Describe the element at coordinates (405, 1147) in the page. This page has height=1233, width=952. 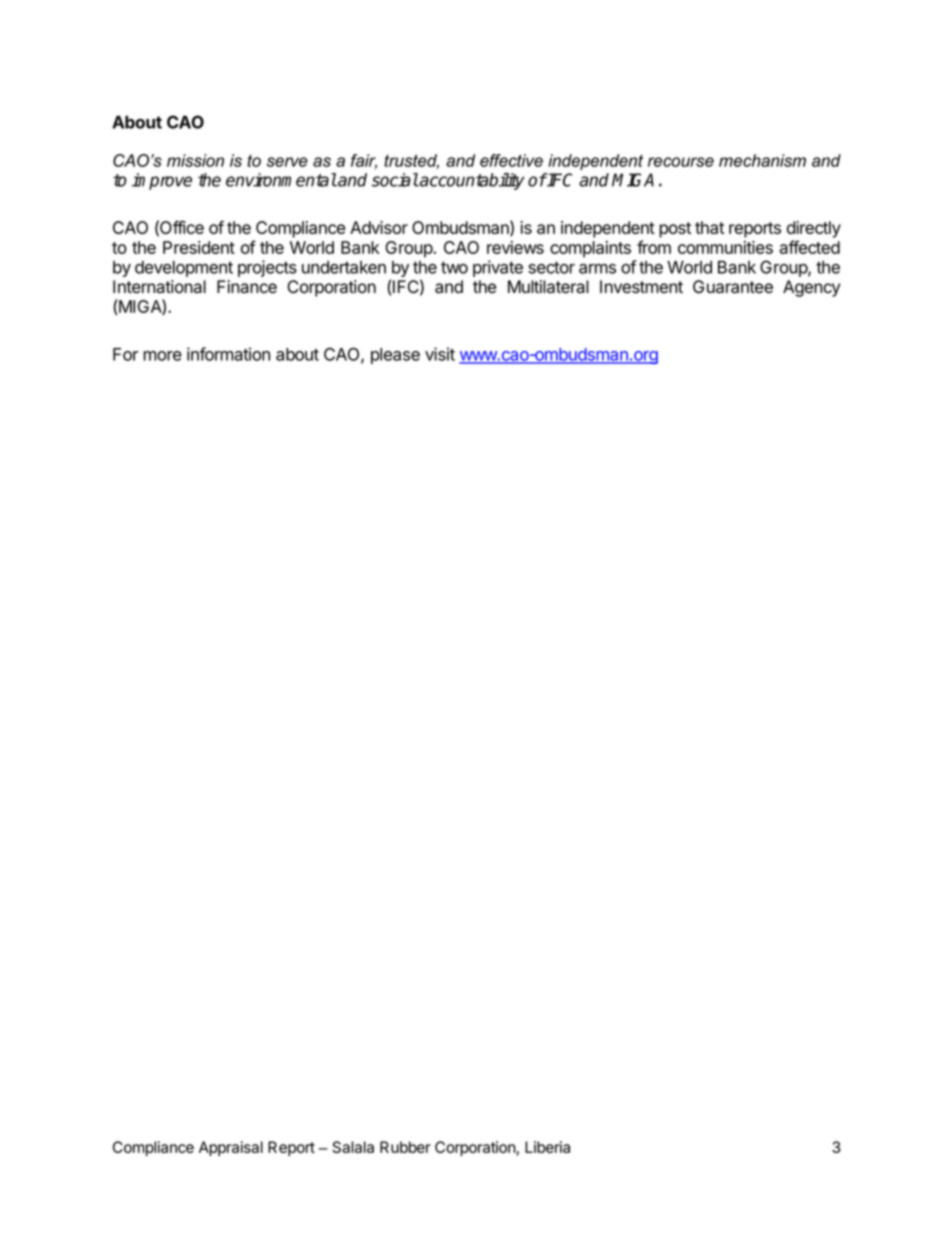
I see `Rubber` at that location.
